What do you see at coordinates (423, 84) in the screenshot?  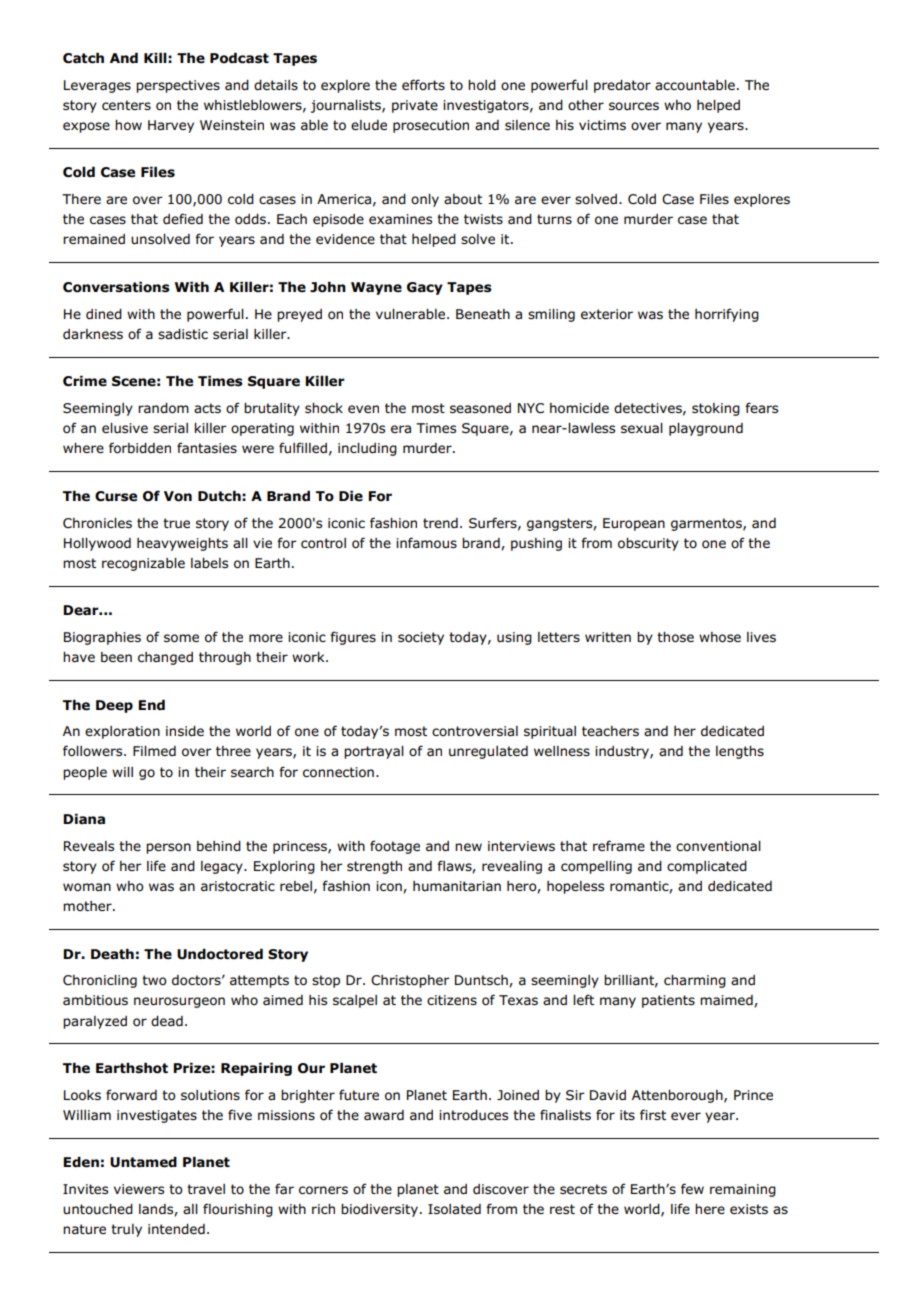 I see `efforts` at bounding box center [423, 84].
